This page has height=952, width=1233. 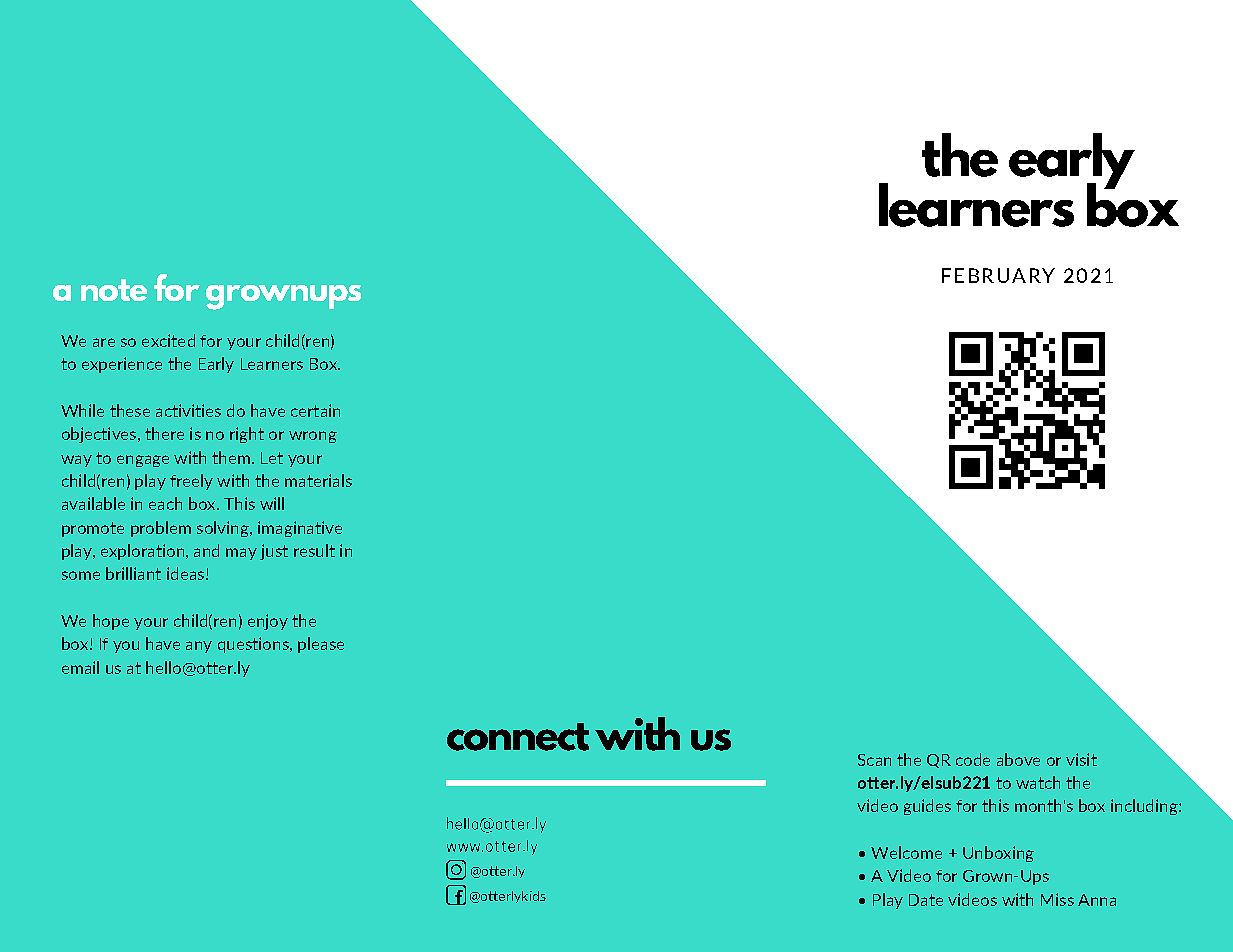 What do you see at coordinates (518, 737) in the page?
I see `connect` at bounding box center [518, 737].
